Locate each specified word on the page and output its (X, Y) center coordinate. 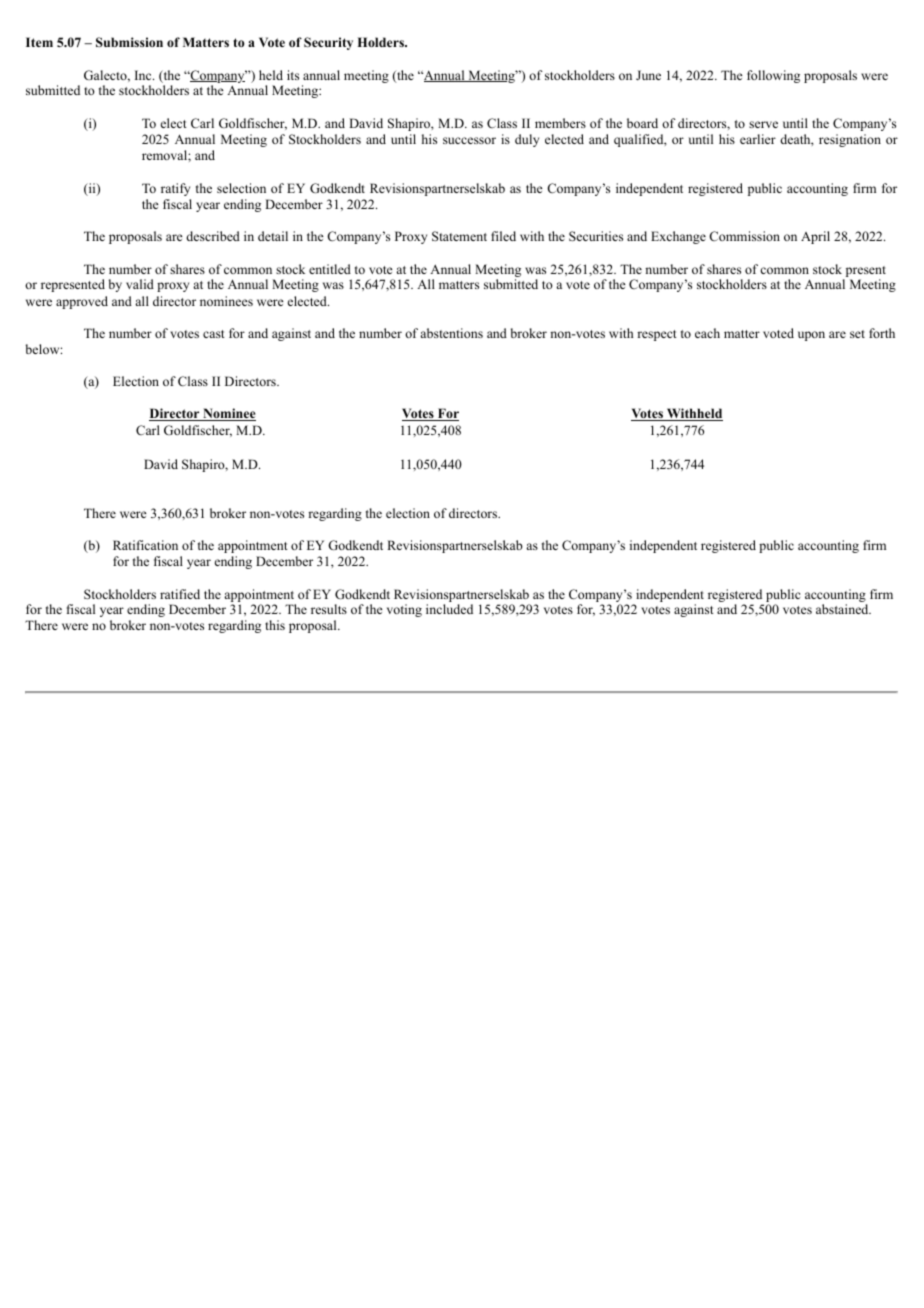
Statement (459, 236)
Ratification (145, 545)
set (857, 334)
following (773, 76)
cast (214, 334)
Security (328, 43)
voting (404, 610)
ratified (180, 594)
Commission (744, 236)
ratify (175, 189)
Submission (129, 42)
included (449, 609)
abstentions (451, 333)
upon (811, 336)
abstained (843, 609)
